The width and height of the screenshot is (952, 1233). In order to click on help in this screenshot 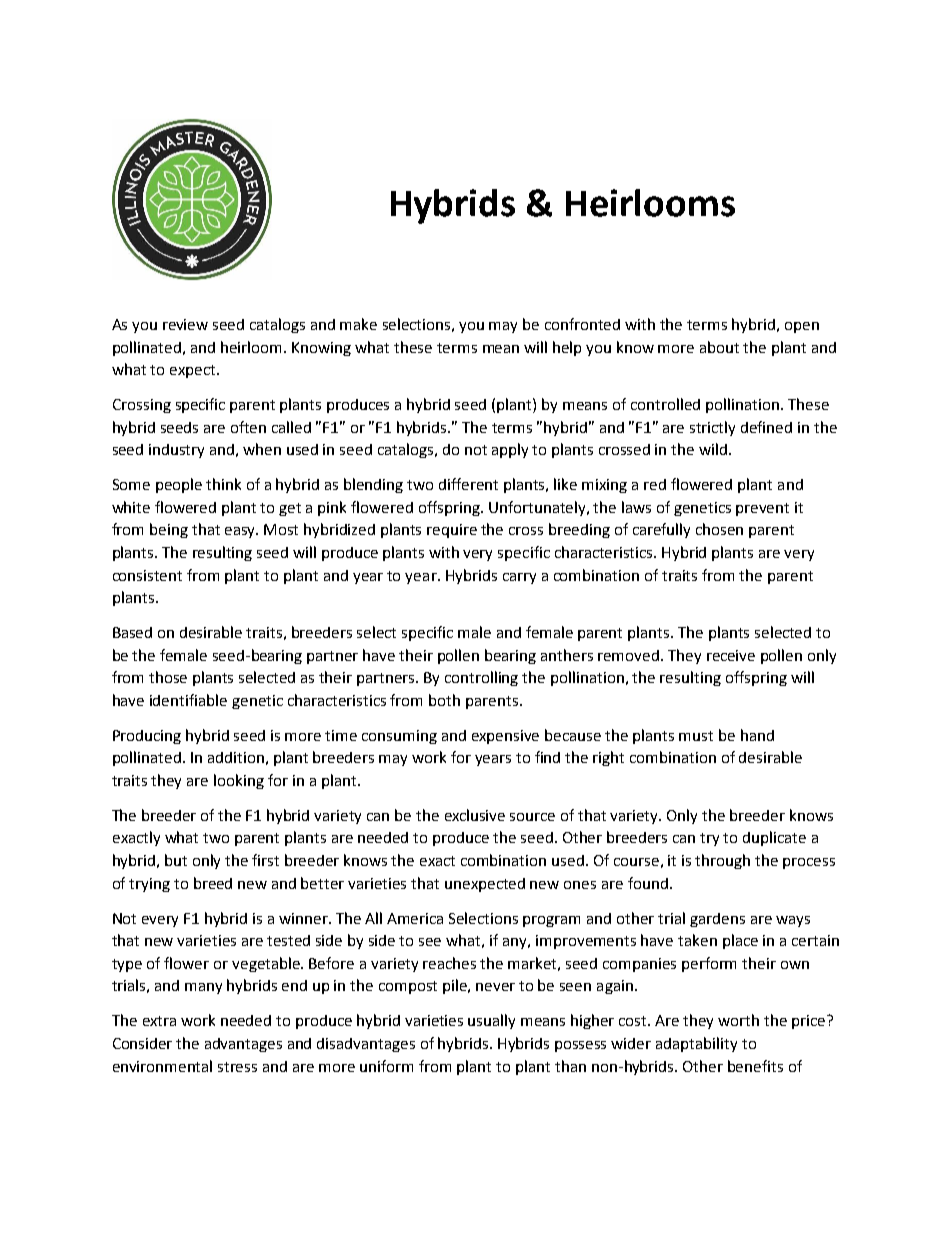, I will do `click(567, 348)`.
